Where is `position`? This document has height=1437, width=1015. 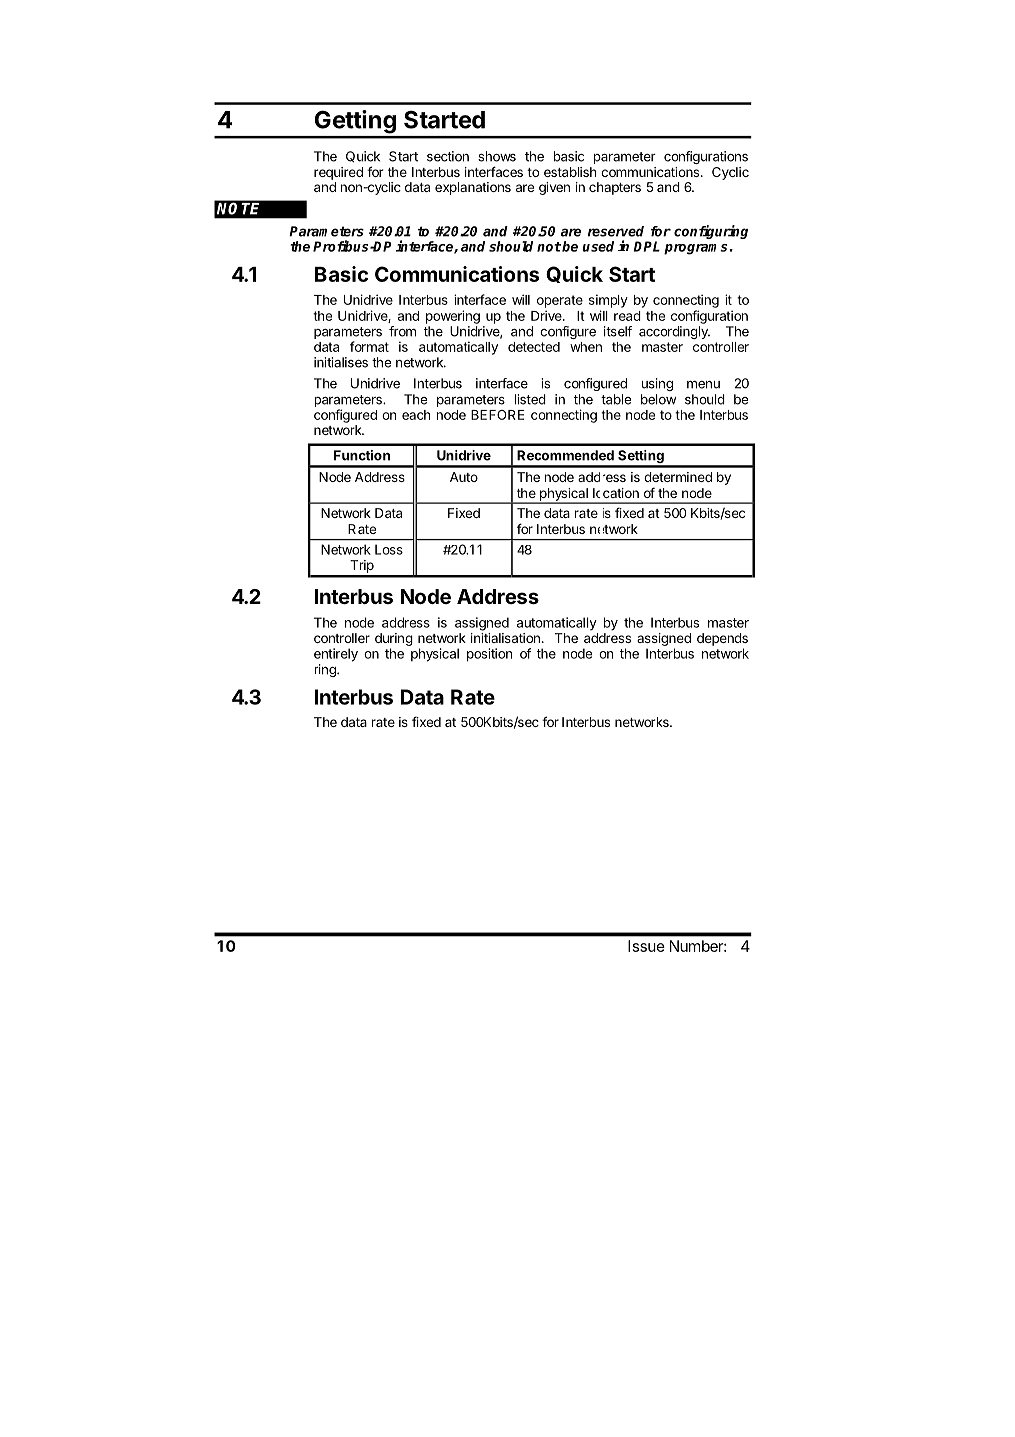
position is located at coordinates (489, 655).
